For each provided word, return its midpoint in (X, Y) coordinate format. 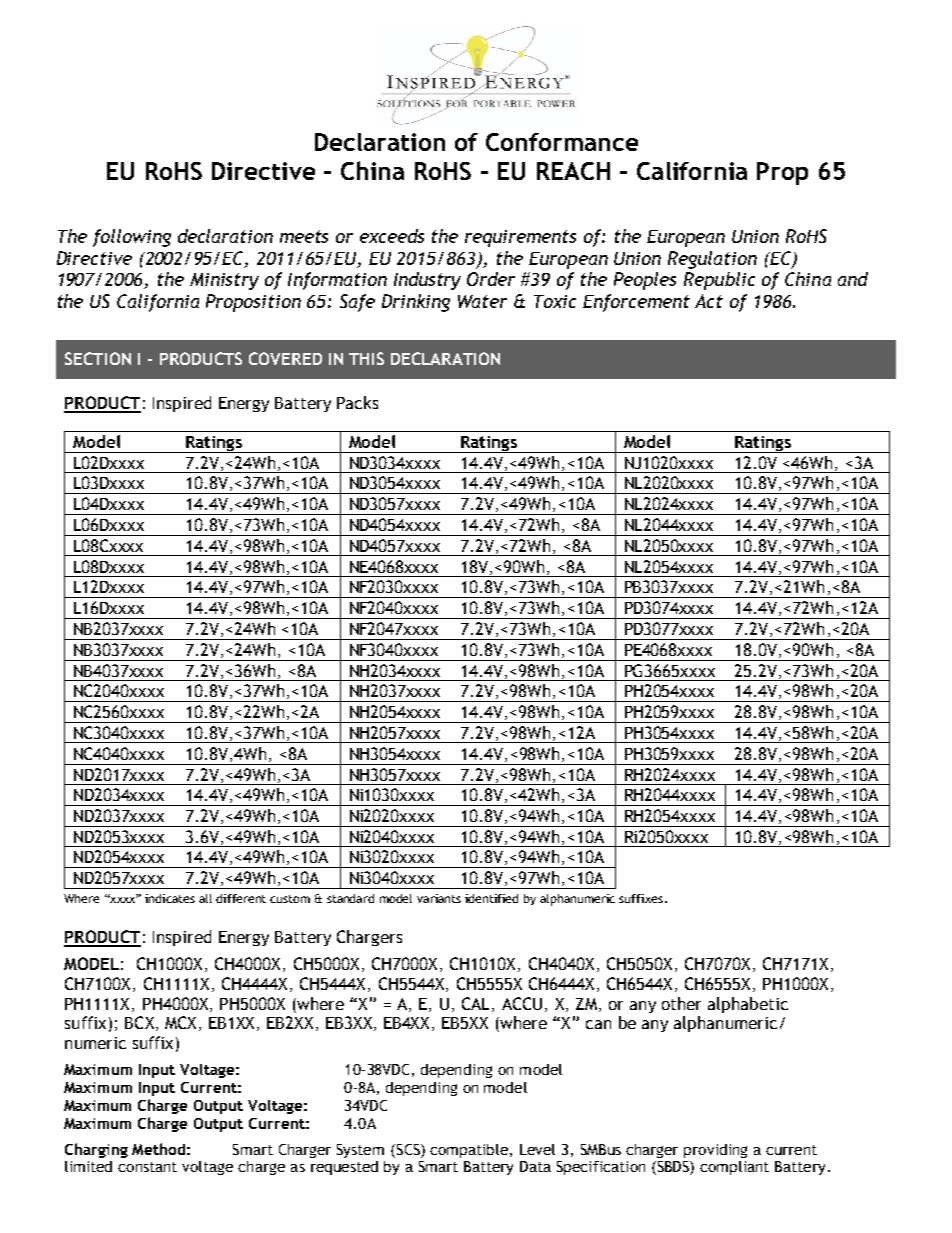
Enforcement (636, 303)
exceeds (392, 236)
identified (491, 898)
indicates (170, 898)
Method (158, 1149)
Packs (357, 402)
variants (439, 898)
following (132, 238)
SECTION (98, 358)
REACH (573, 171)
